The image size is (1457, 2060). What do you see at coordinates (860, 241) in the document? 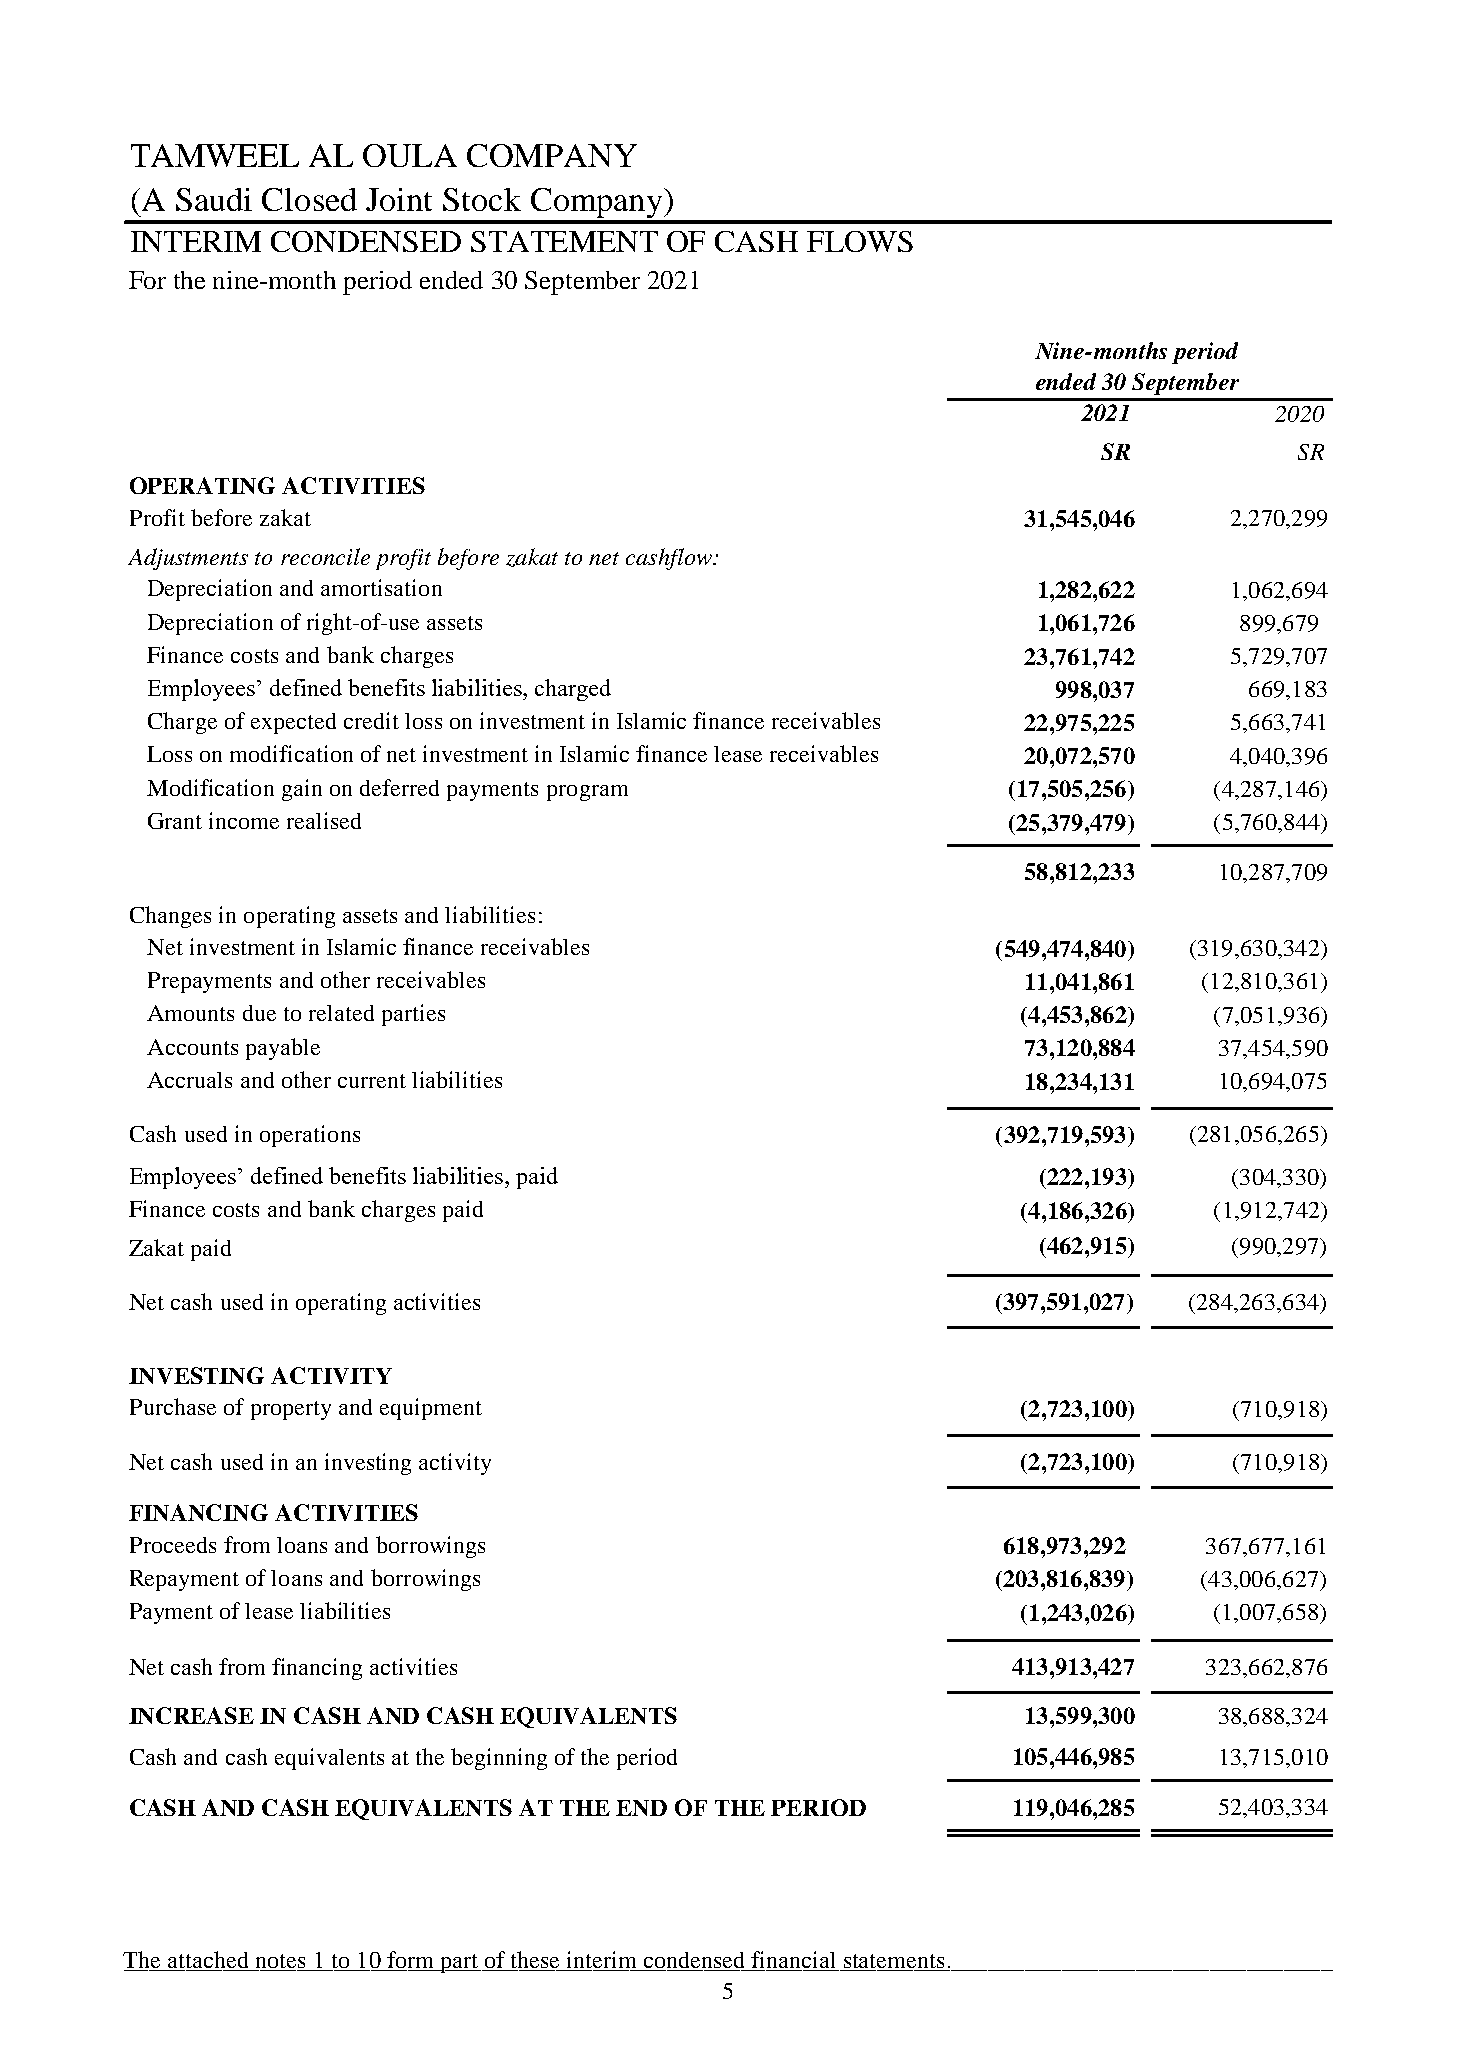
I see `FLOWS` at bounding box center [860, 241].
